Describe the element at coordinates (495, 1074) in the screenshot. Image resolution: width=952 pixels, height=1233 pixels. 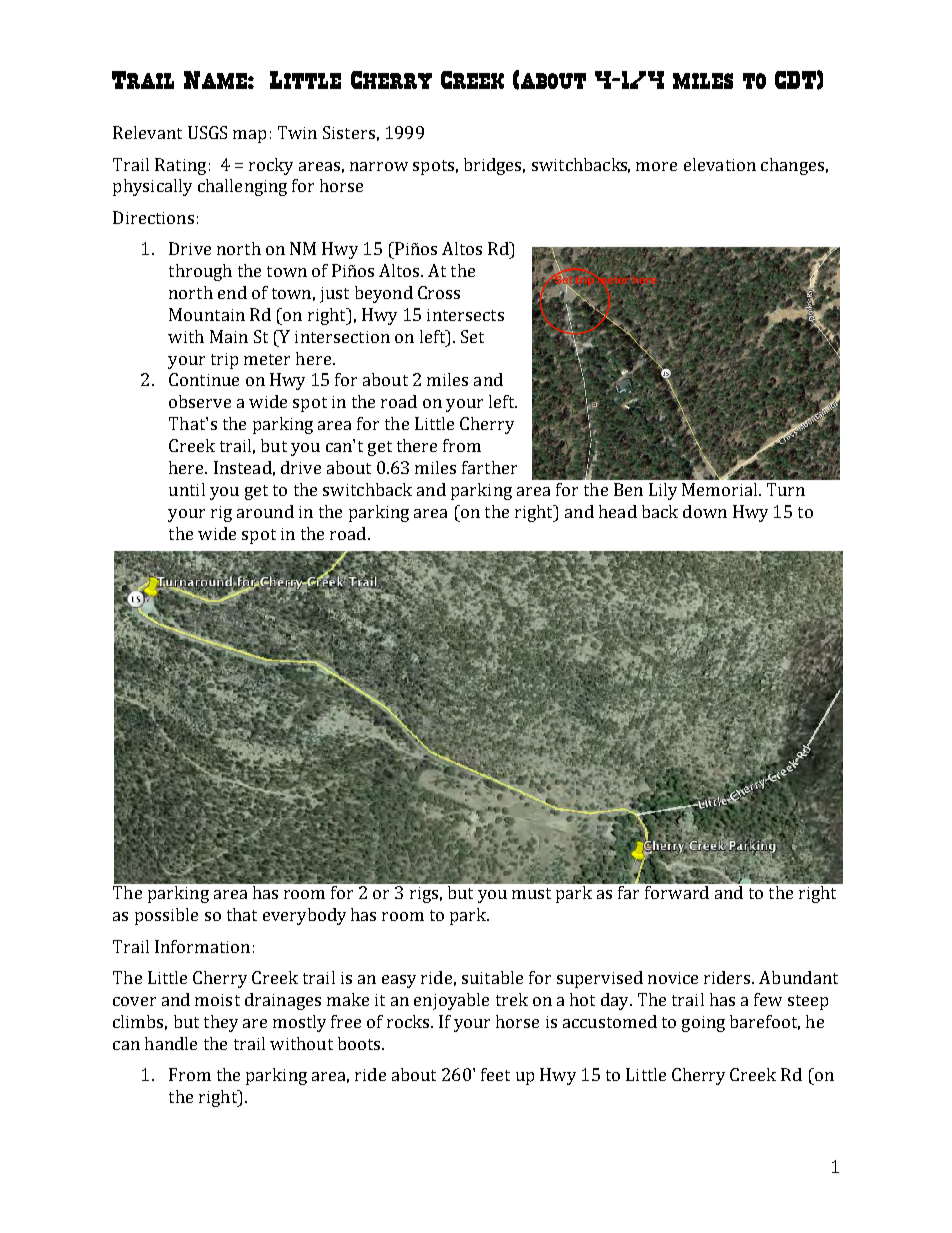
I see `feet` at that location.
